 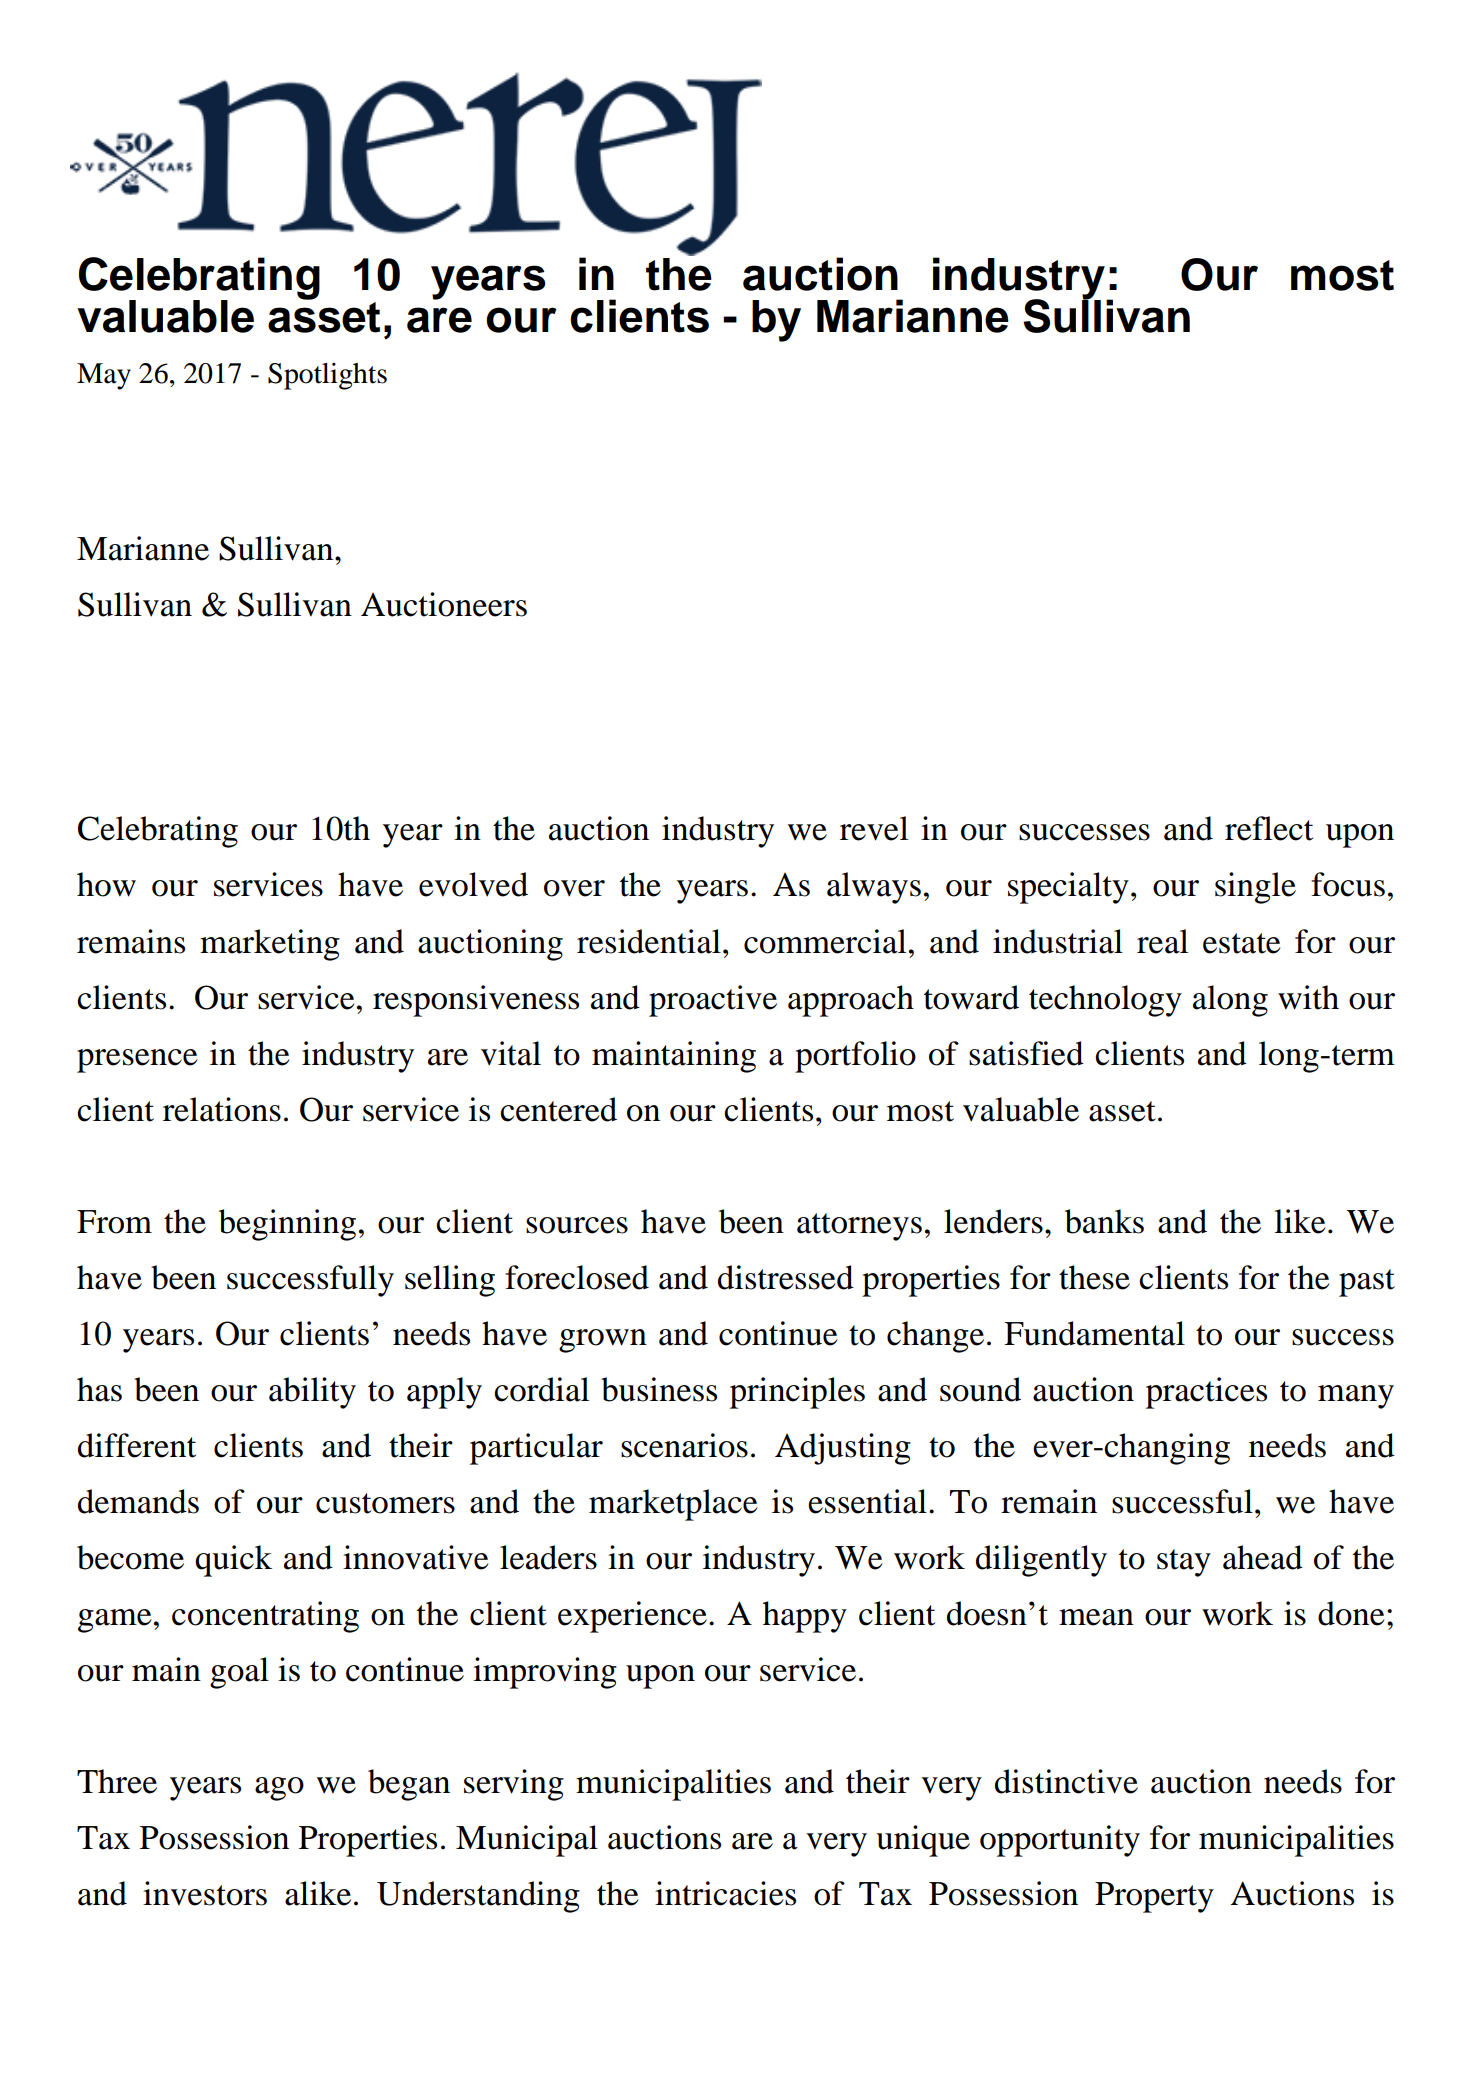 I want to click on reflect, so click(x=1269, y=828).
